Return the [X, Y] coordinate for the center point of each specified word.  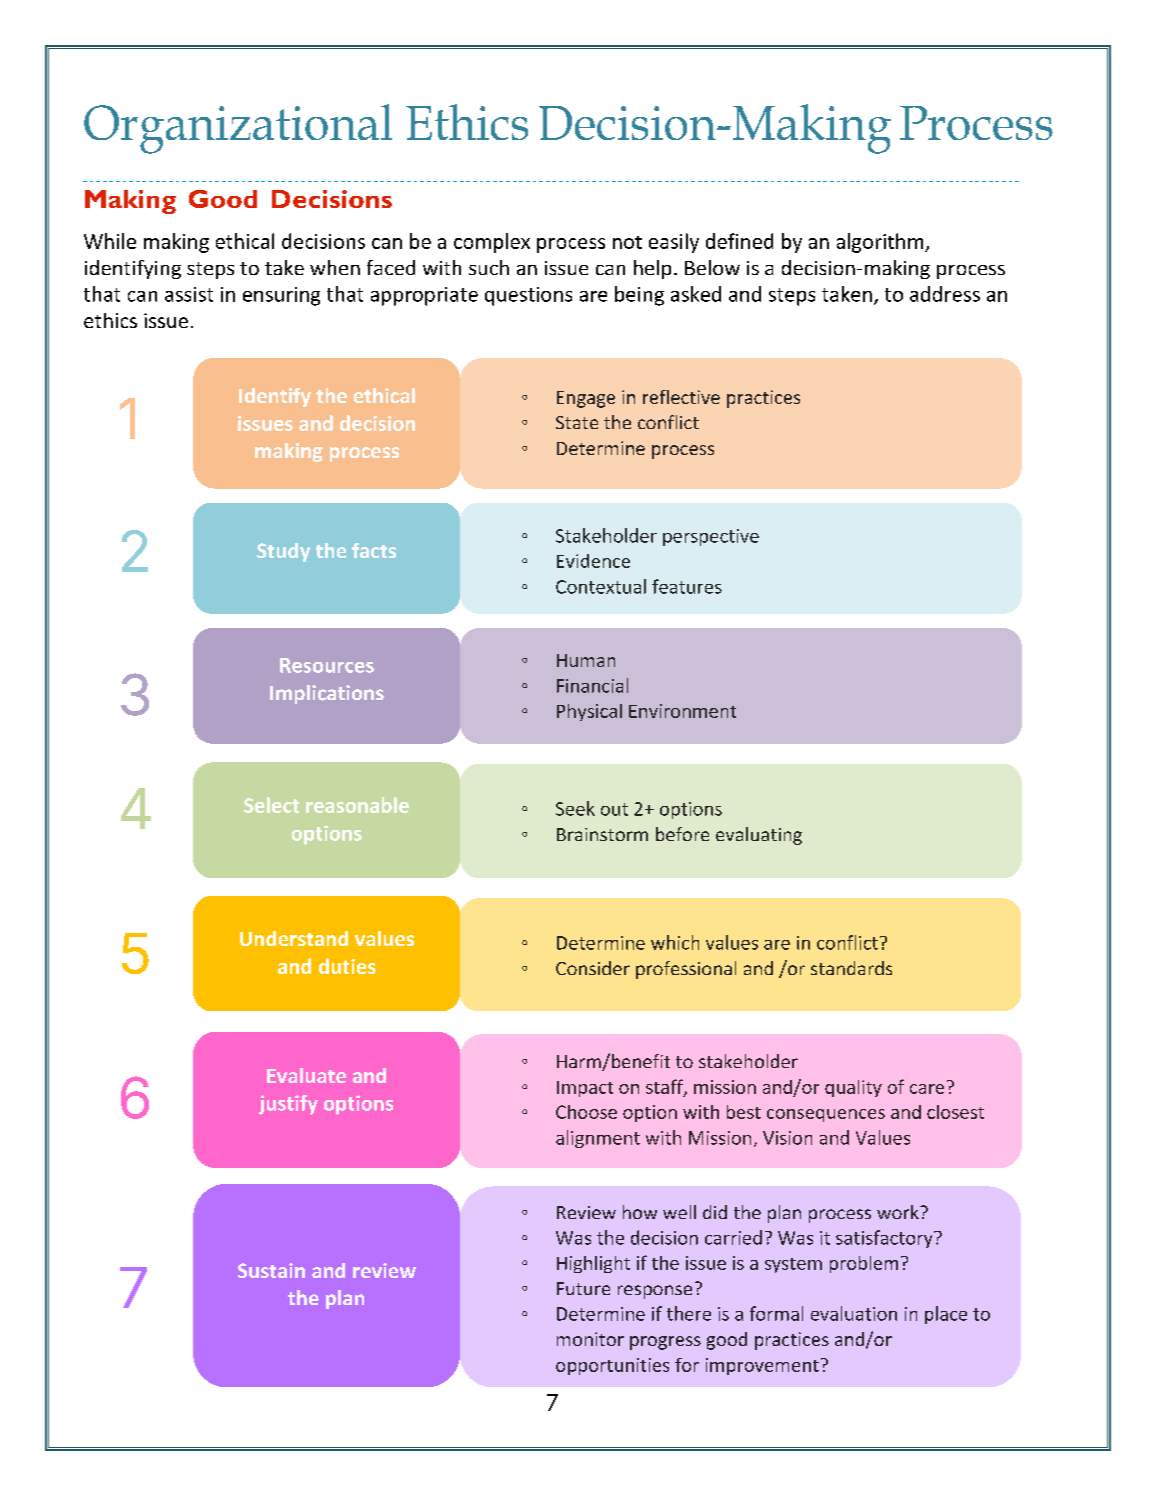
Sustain [271, 1270]
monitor [590, 1339]
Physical [589, 712]
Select [271, 805]
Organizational [238, 129]
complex [492, 243]
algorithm [881, 243]
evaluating [759, 836]
